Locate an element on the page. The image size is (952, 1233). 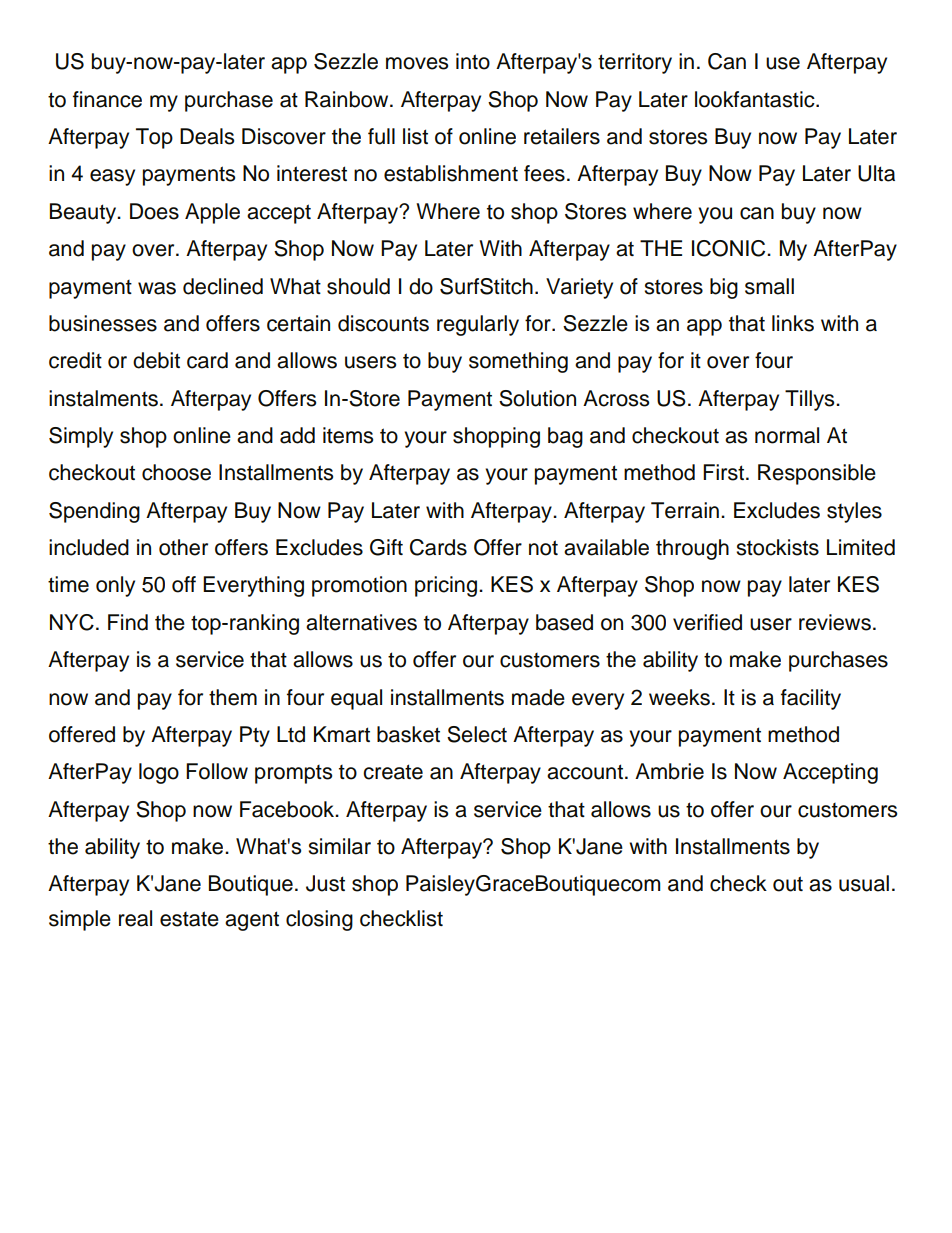
into is located at coordinates (473, 61).
